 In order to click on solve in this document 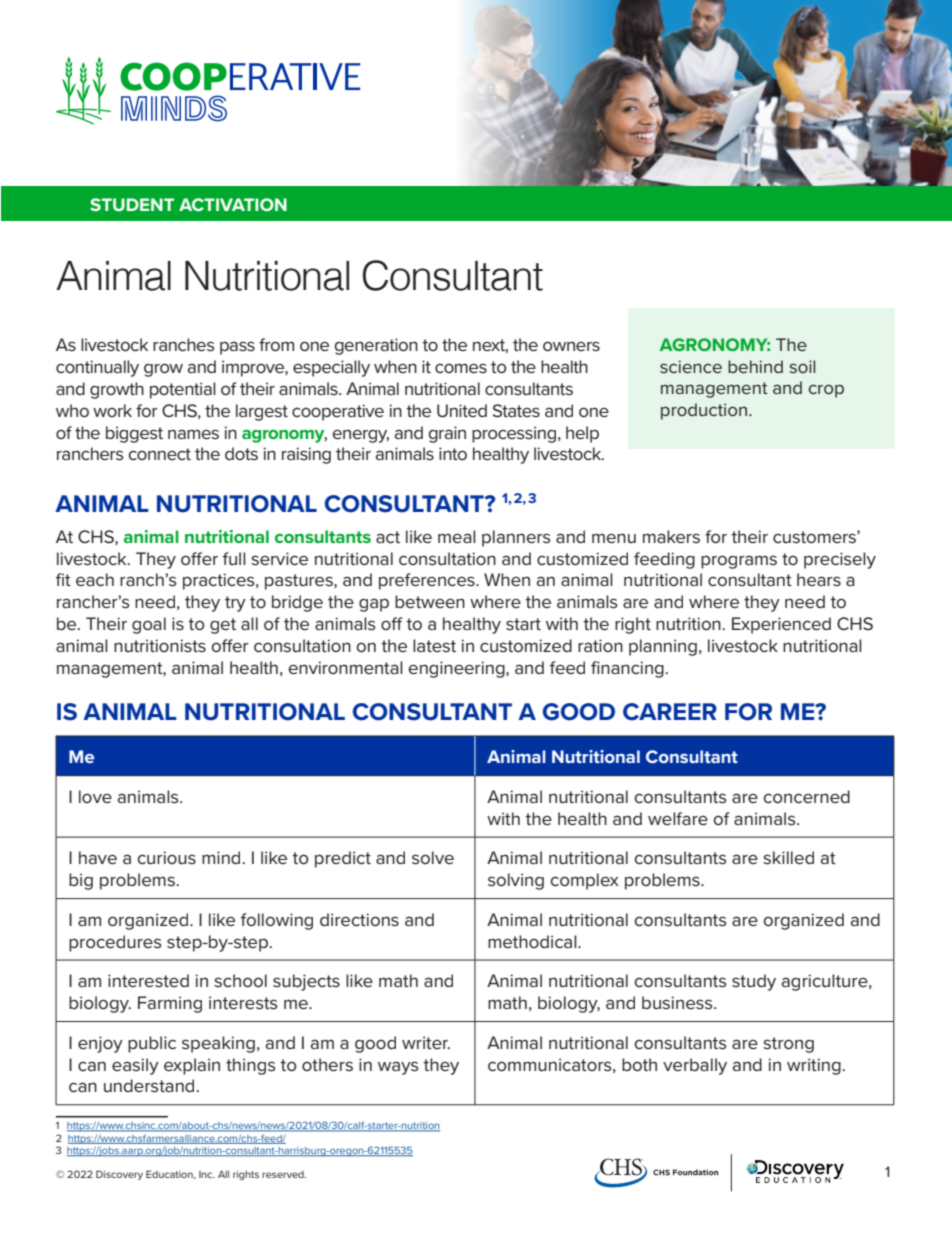, I will do `click(433, 858)`.
